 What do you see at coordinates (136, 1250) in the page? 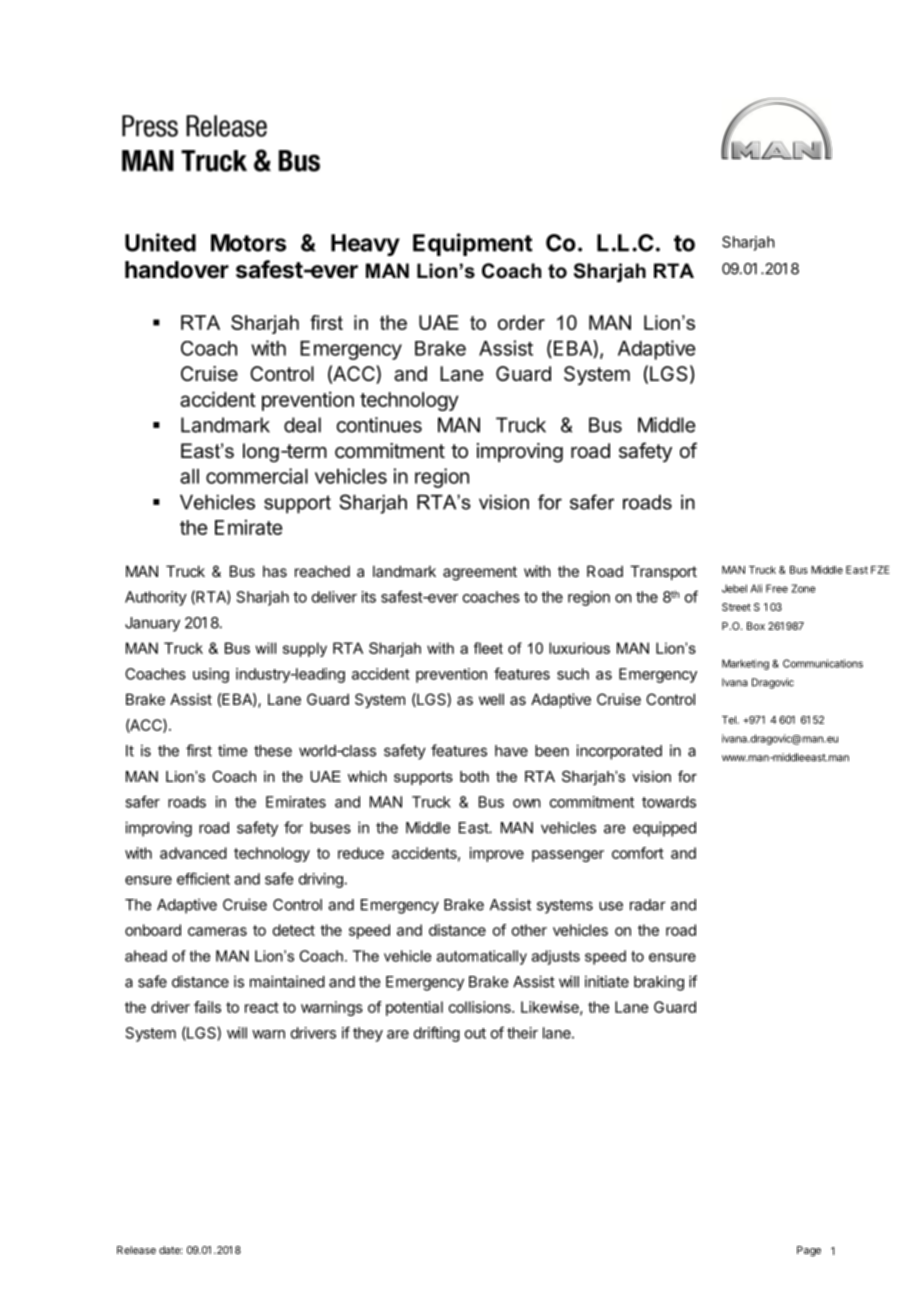
I see `Release` at bounding box center [136, 1250].
